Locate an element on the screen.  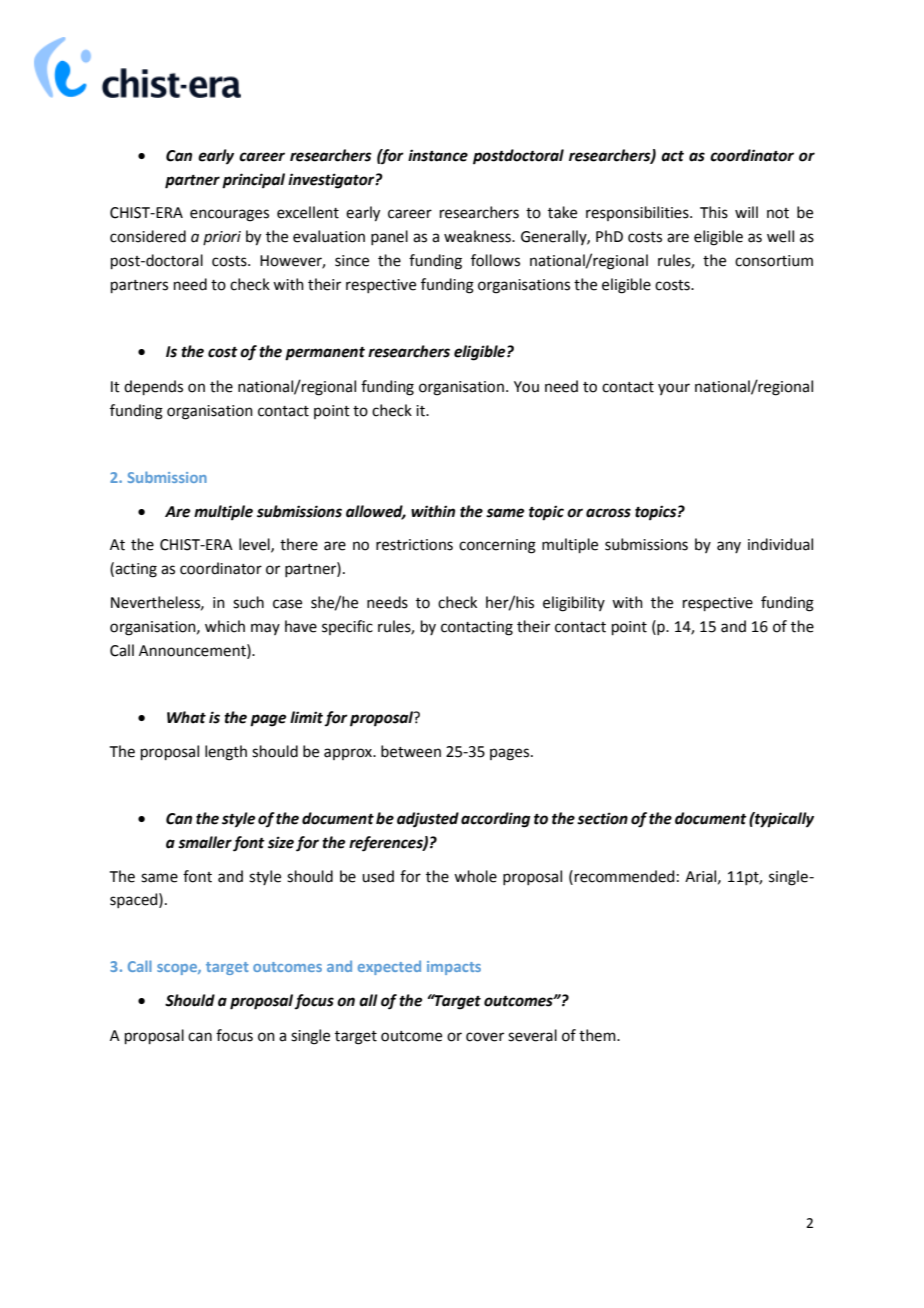
such is located at coordinates (248, 602).
